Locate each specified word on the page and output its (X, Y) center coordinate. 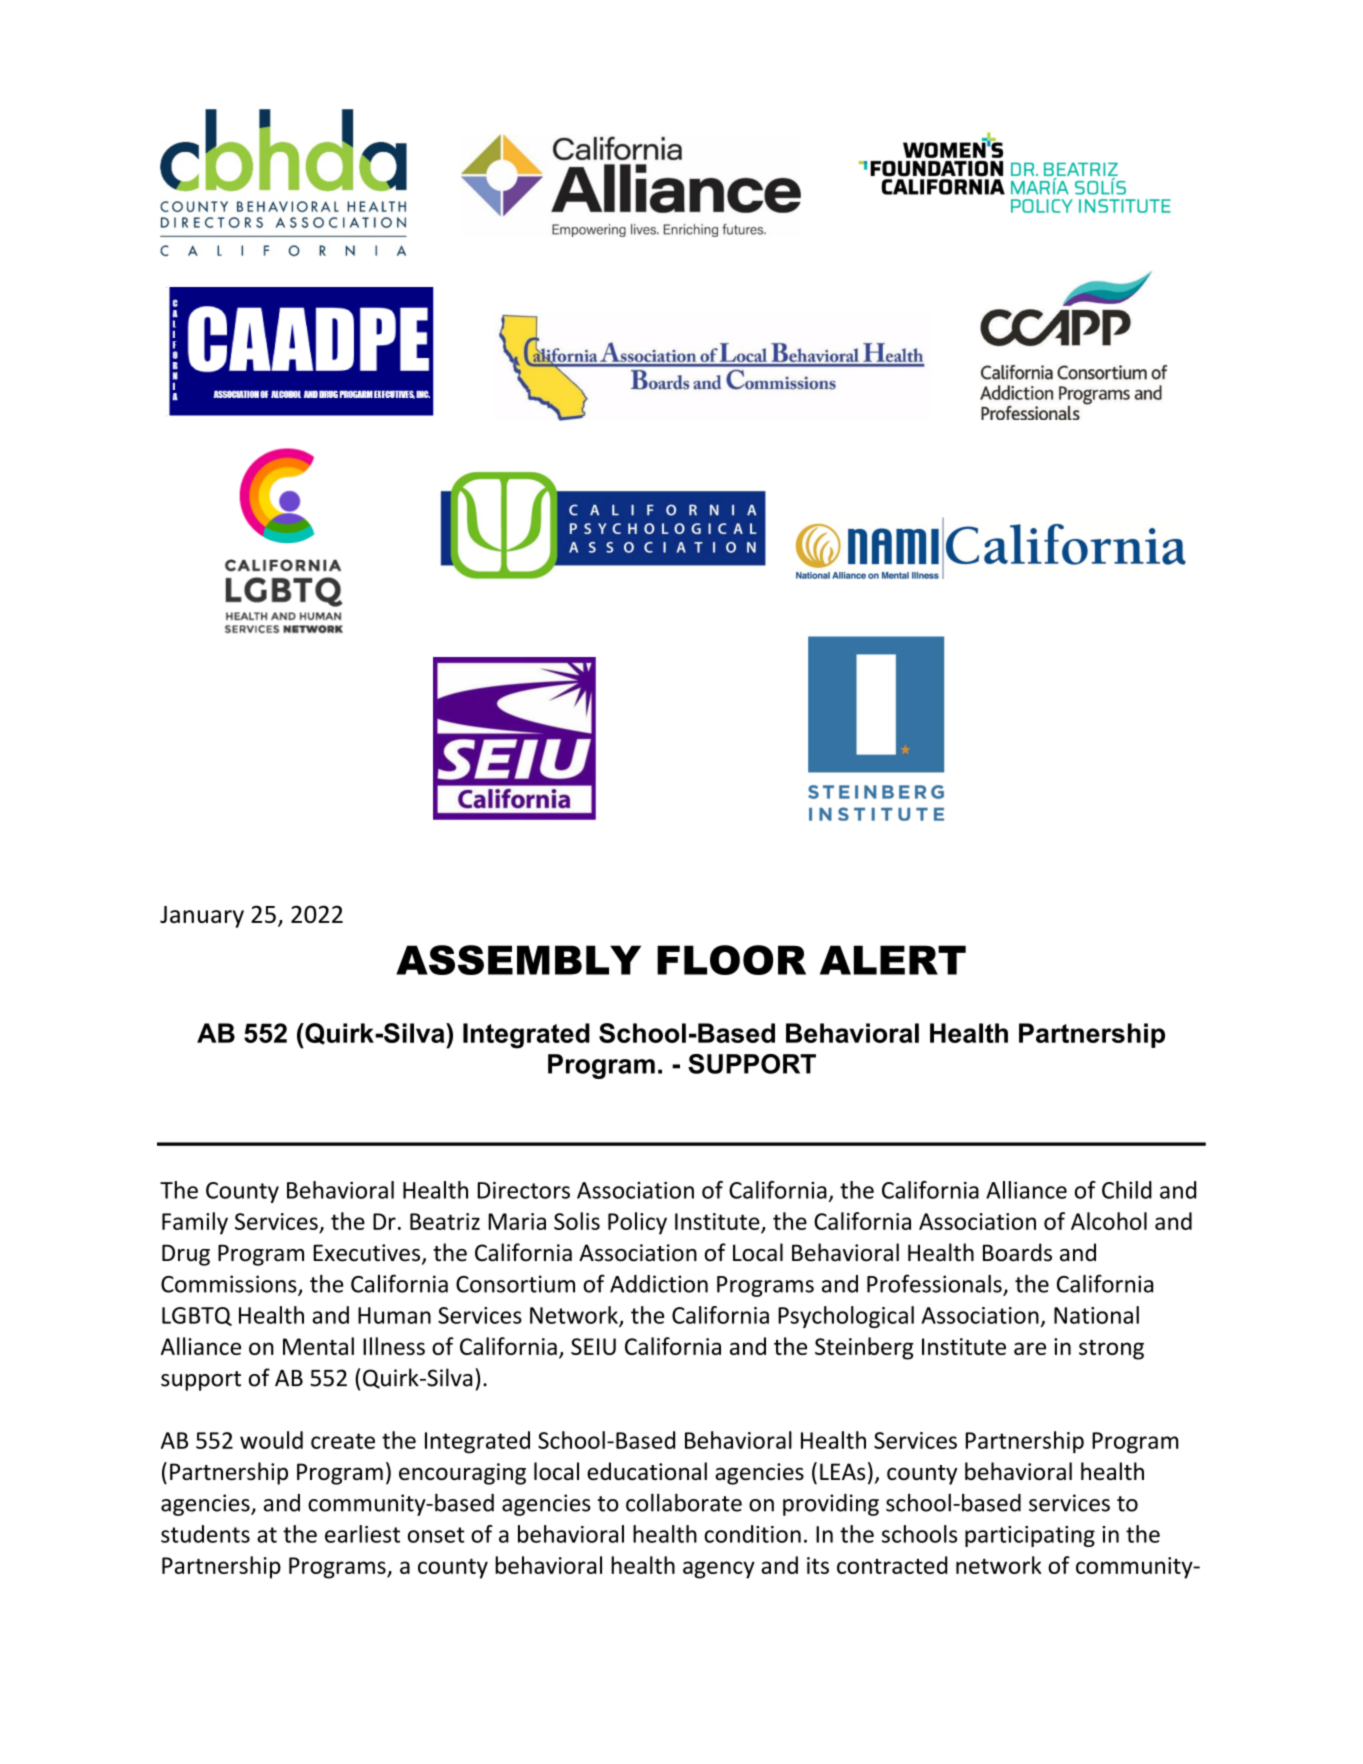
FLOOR (731, 960)
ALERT (893, 960)
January (202, 917)
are (1030, 1348)
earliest (362, 1534)
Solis (577, 1221)
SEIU (593, 1346)
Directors (524, 1190)
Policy (637, 1223)
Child (1127, 1190)
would (271, 1440)
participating (1030, 1536)
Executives (368, 1254)
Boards (1017, 1252)
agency (719, 1570)
